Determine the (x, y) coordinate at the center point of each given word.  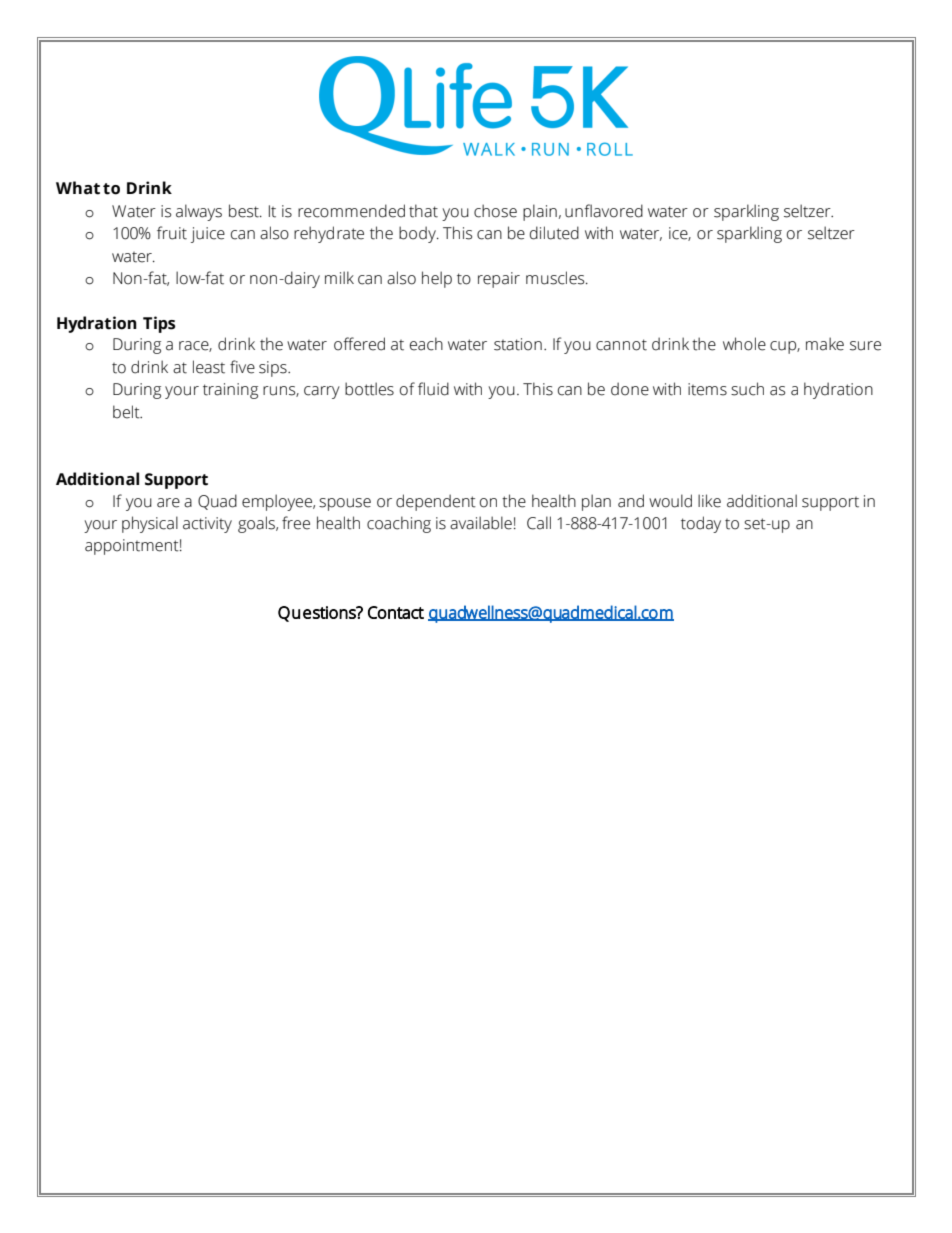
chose (495, 211)
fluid (433, 389)
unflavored (604, 211)
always (199, 212)
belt (127, 412)
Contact (396, 612)
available (481, 523)
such (747, 389)
